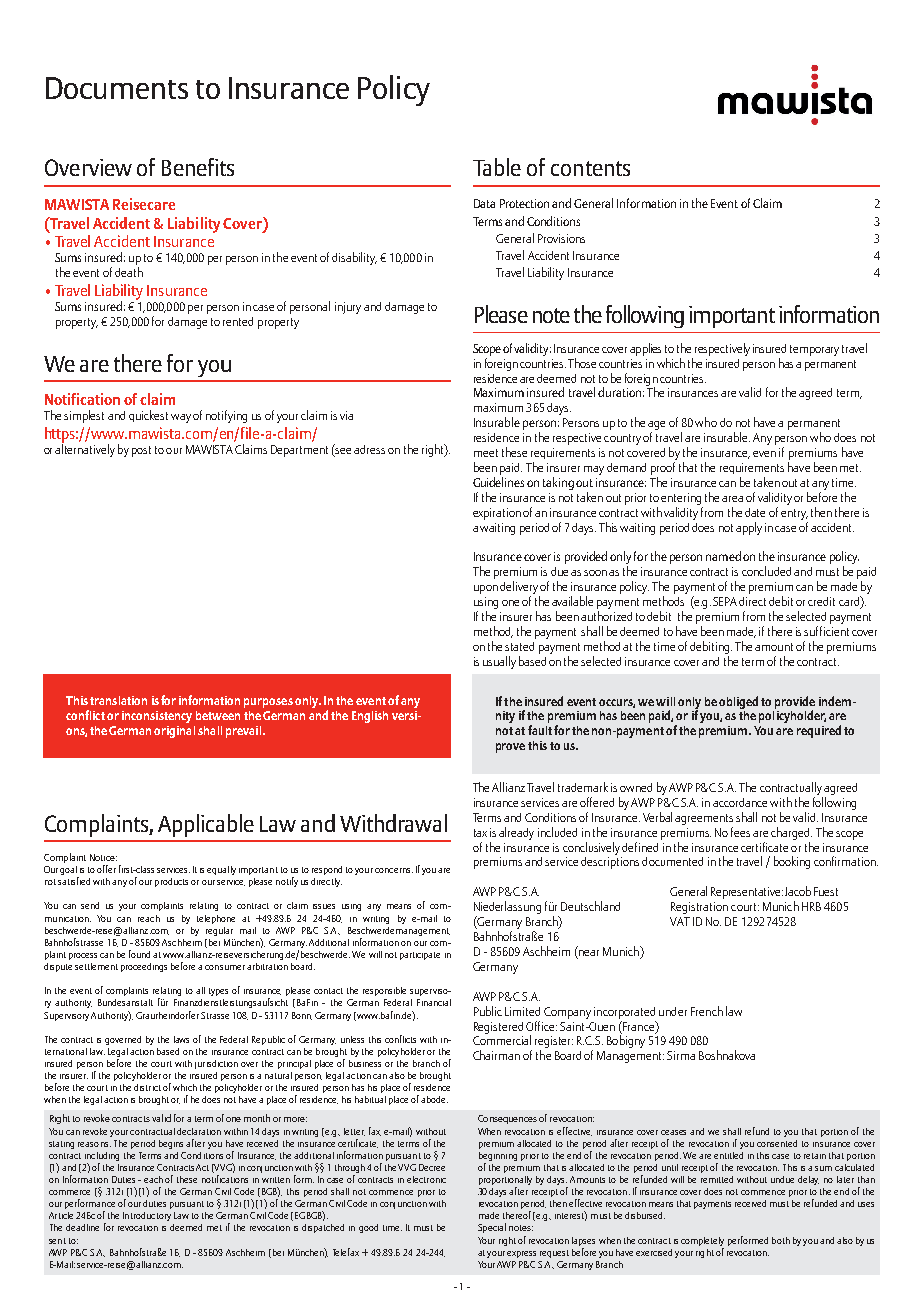 This document has width=924, height=1308. I want to click on contents, so click(590, 168).
